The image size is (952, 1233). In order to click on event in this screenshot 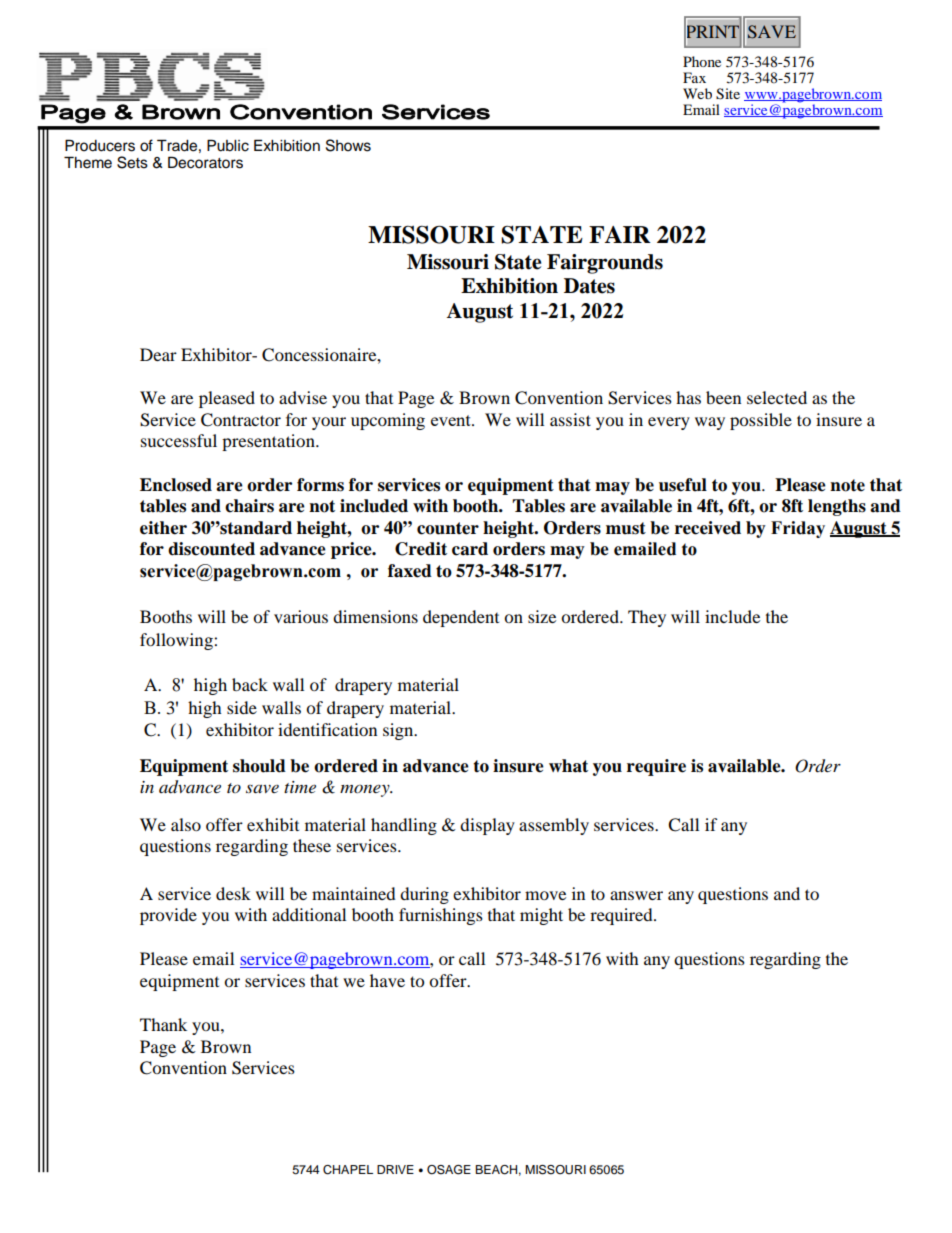, I will do `click(452, 420)`.
